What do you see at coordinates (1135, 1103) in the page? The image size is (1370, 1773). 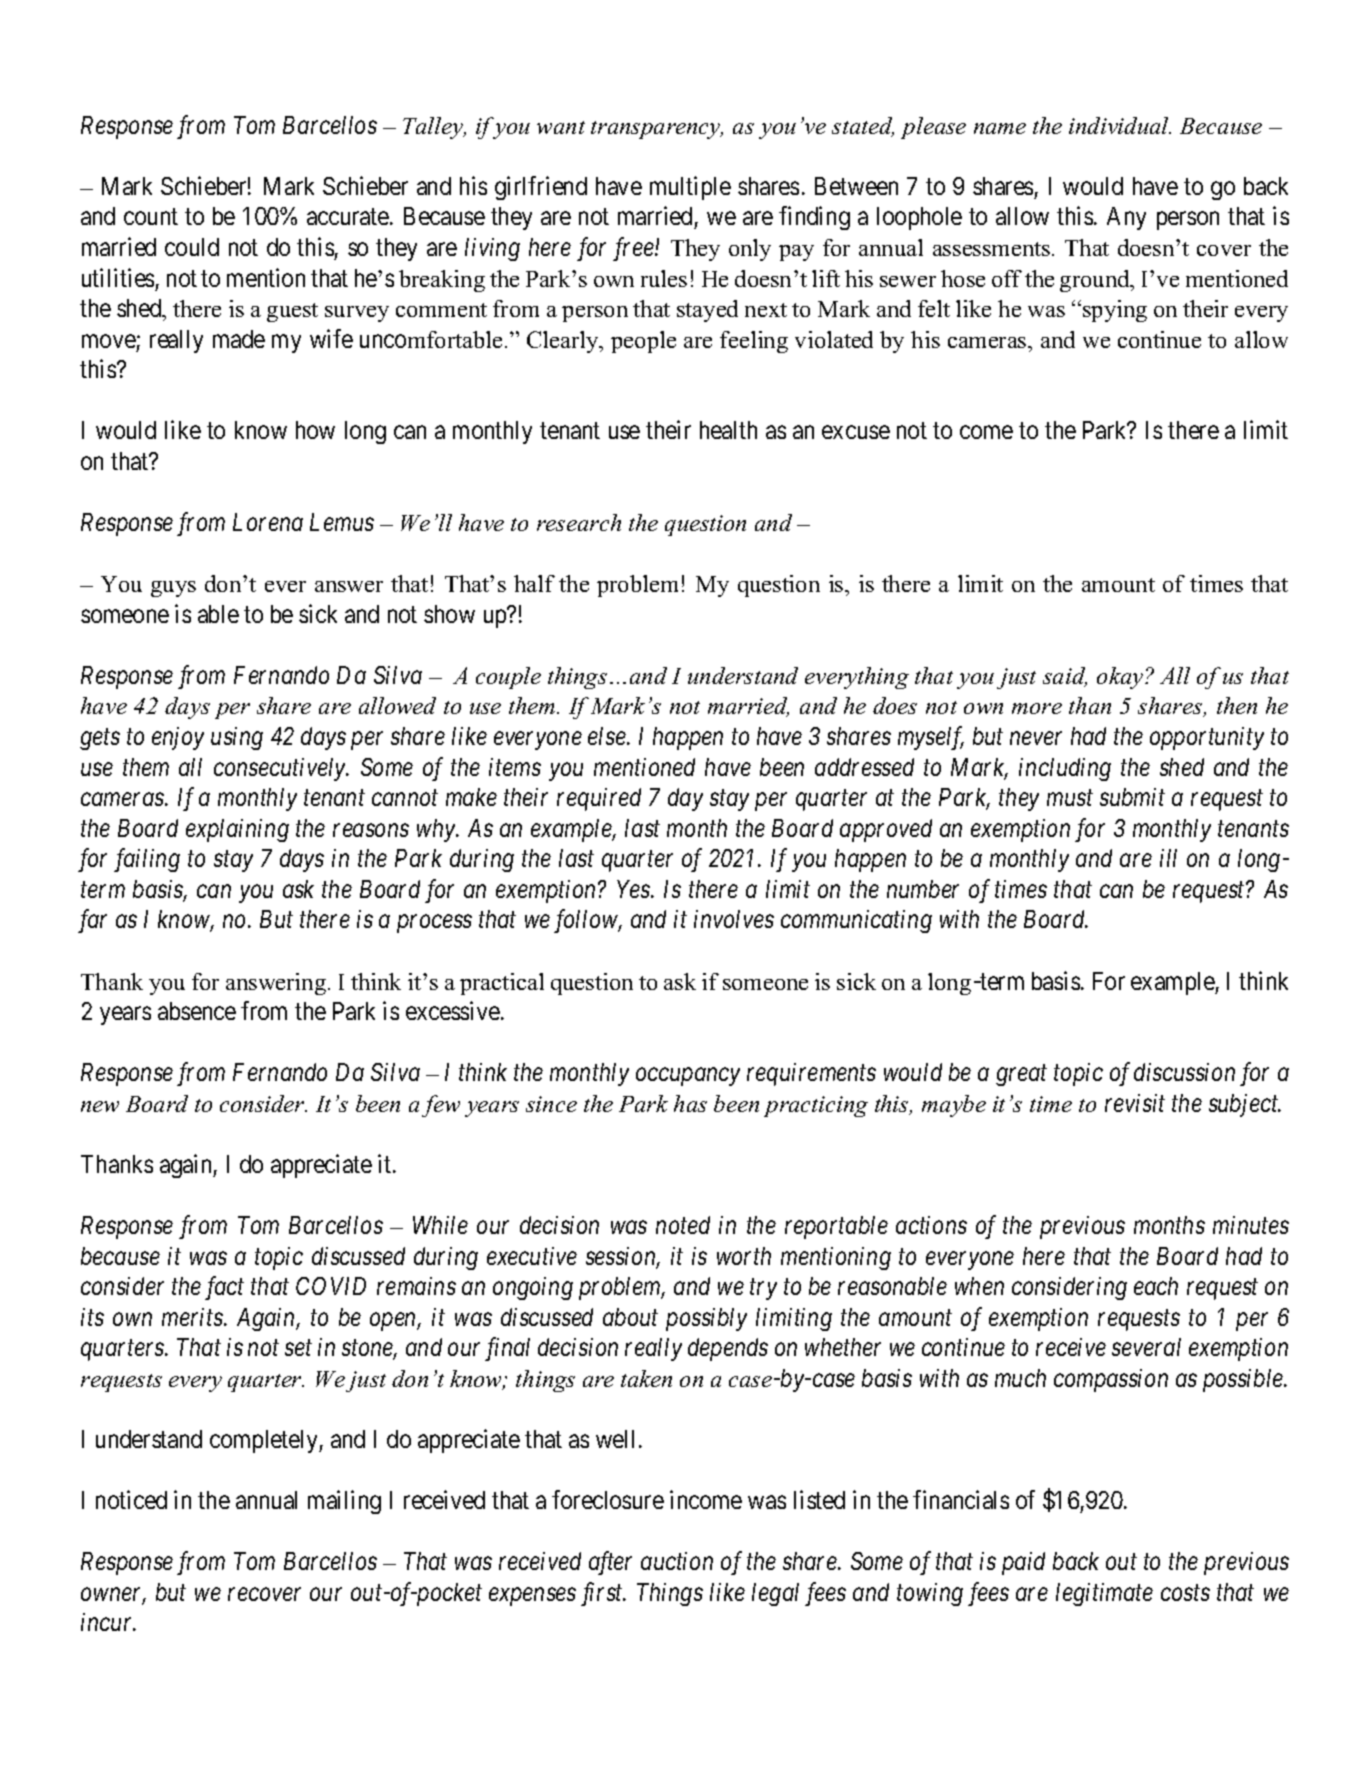 I see `revisit` at bounding box center [1135, 1103].
